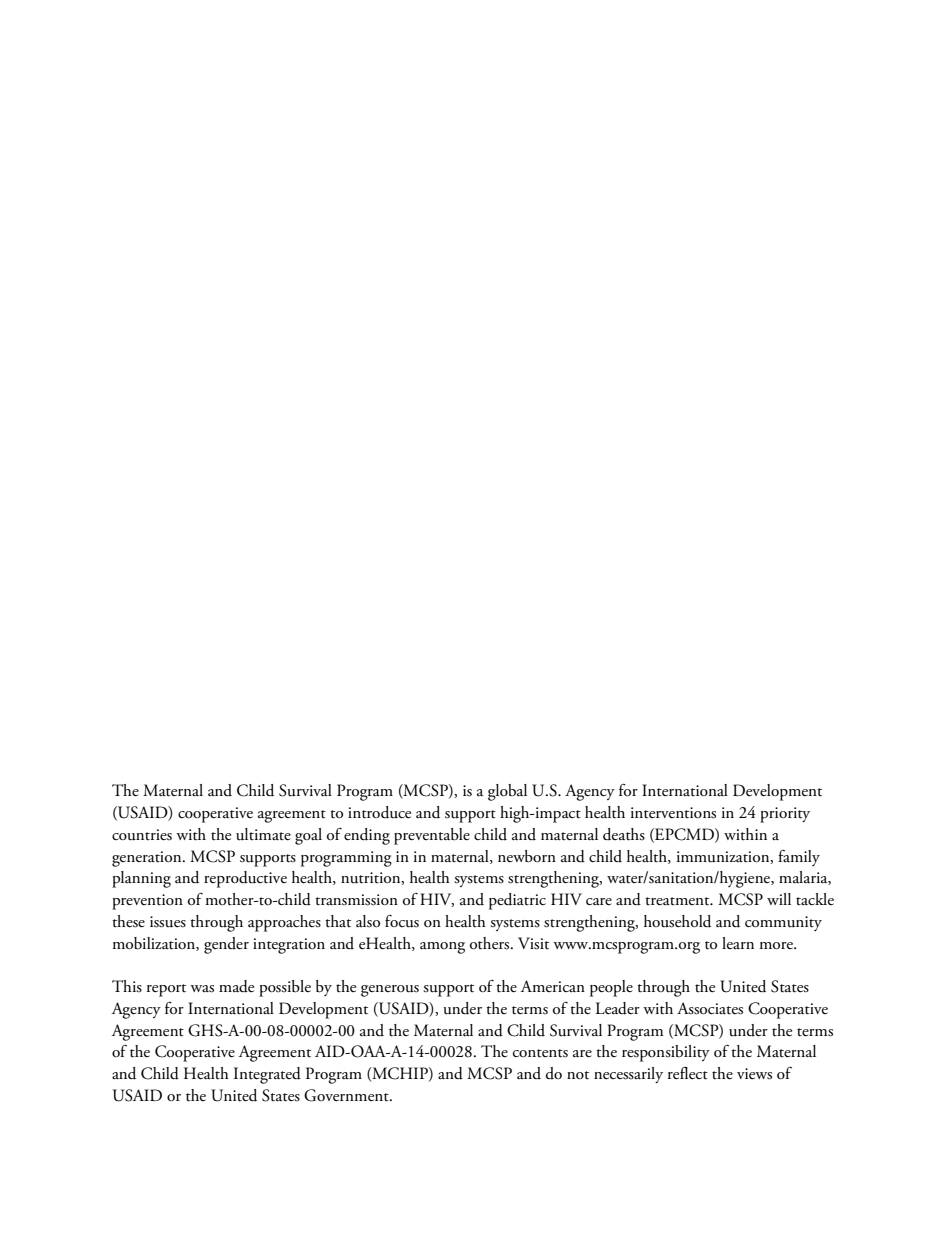  What do you see at coordinates (491, 943) in the screenshot?
I see `others` at bounding box center [491, 943].
